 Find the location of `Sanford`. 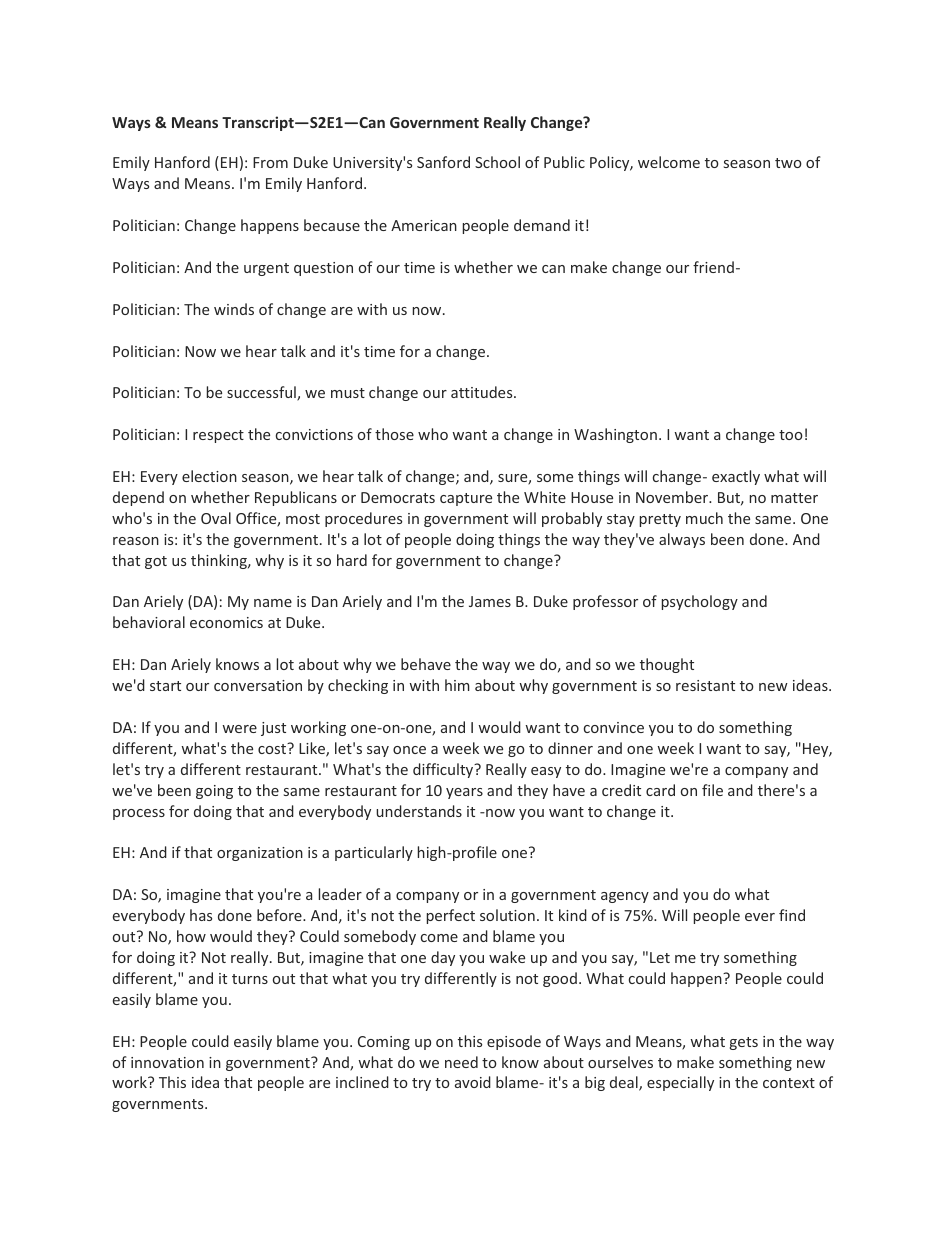

Sanford is located at coordinates (443, 162).
